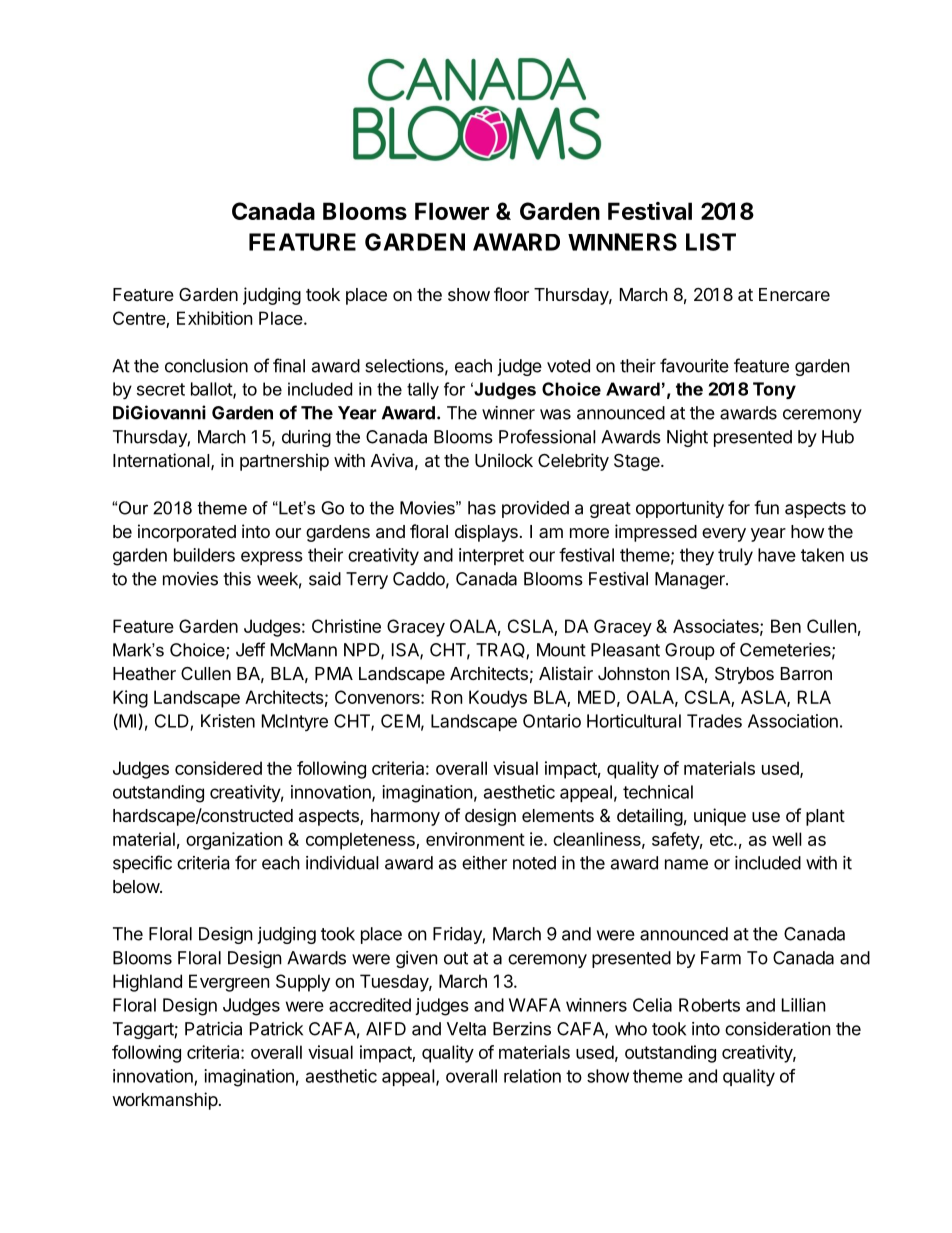 The height and width of the image is (1233, 952). Describe the element at coordinates (215, 318) in the image. I see `Exhibition` at that location.
